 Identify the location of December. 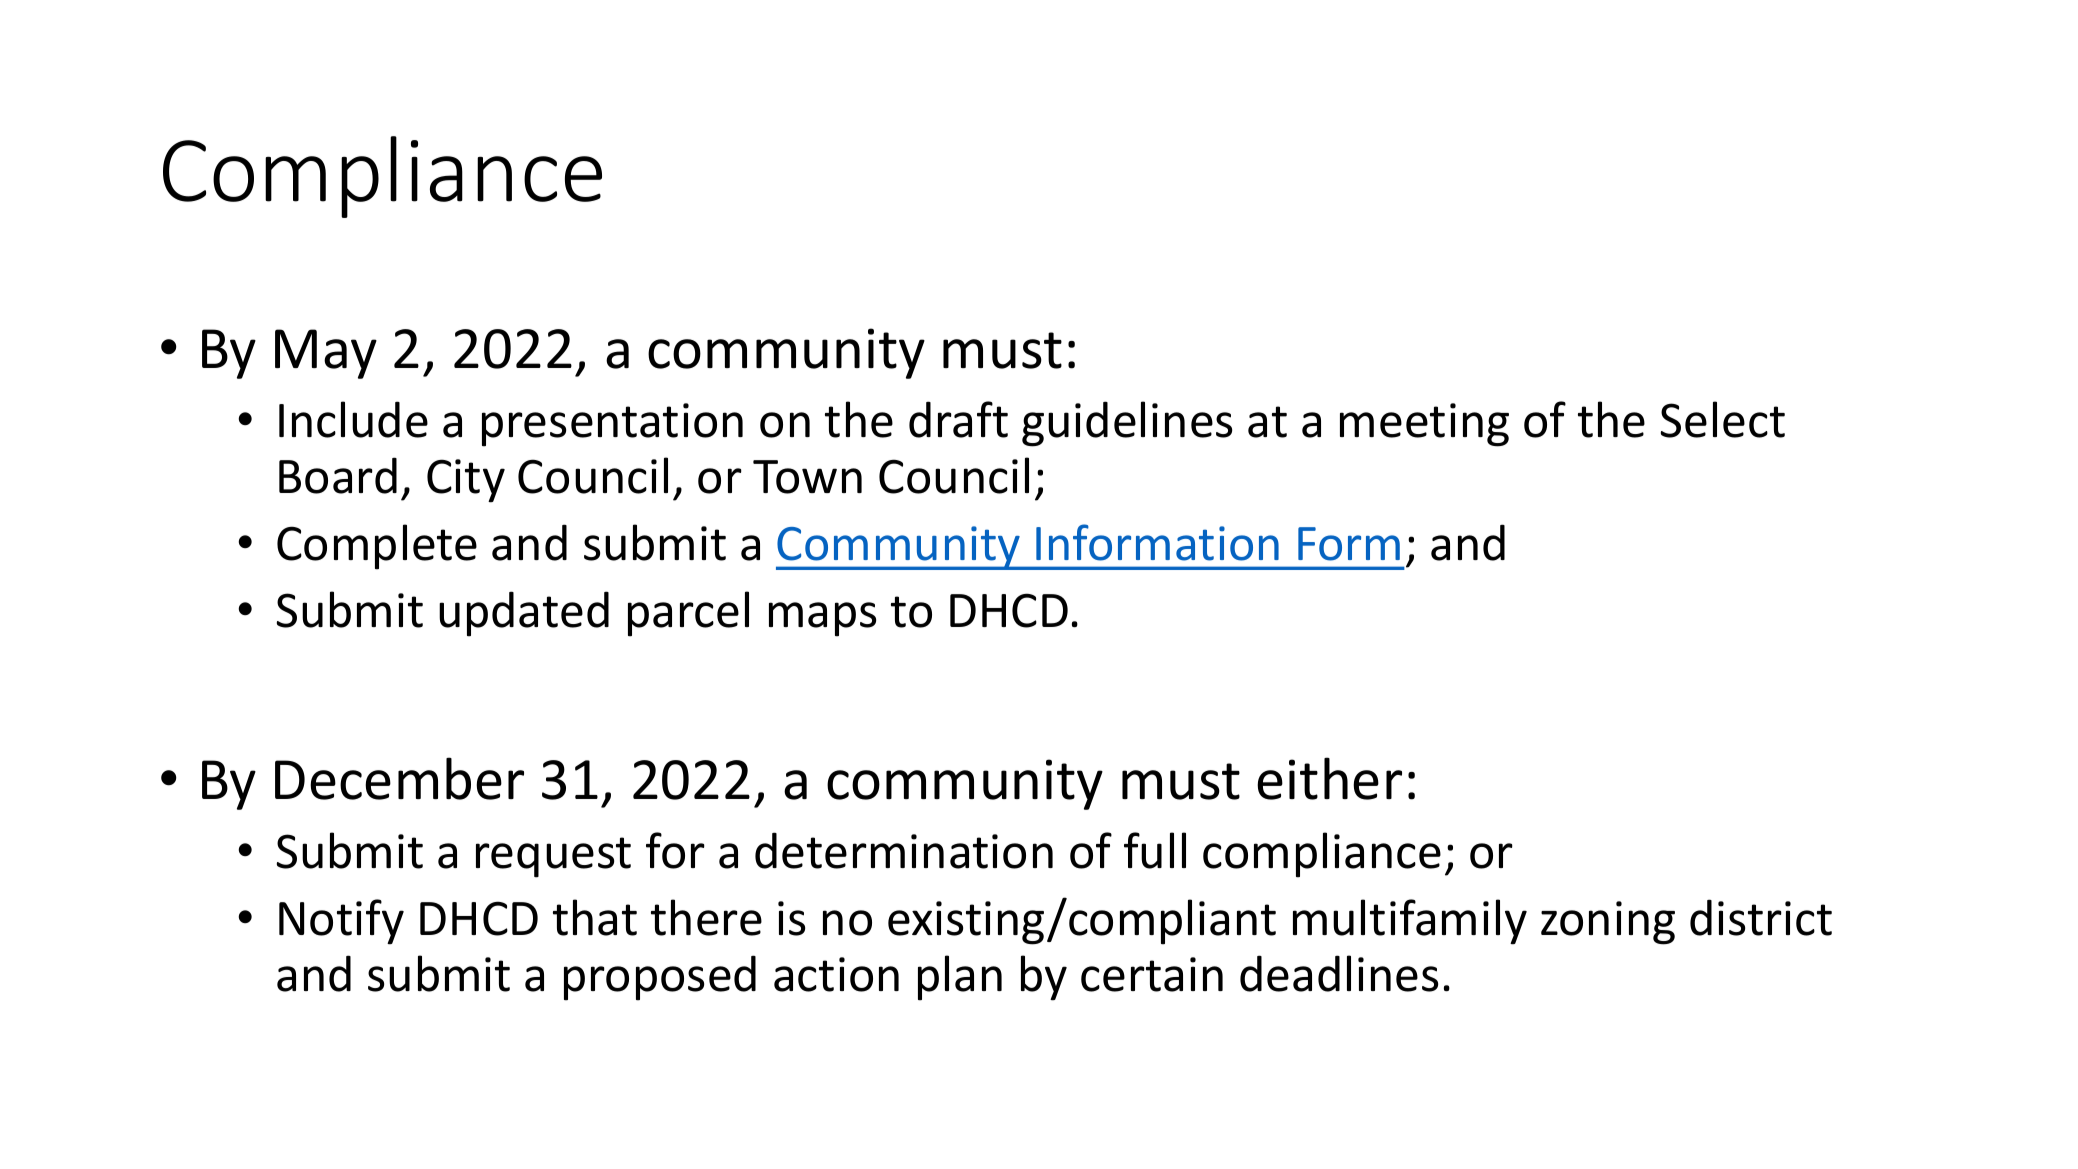
(399, 778).
